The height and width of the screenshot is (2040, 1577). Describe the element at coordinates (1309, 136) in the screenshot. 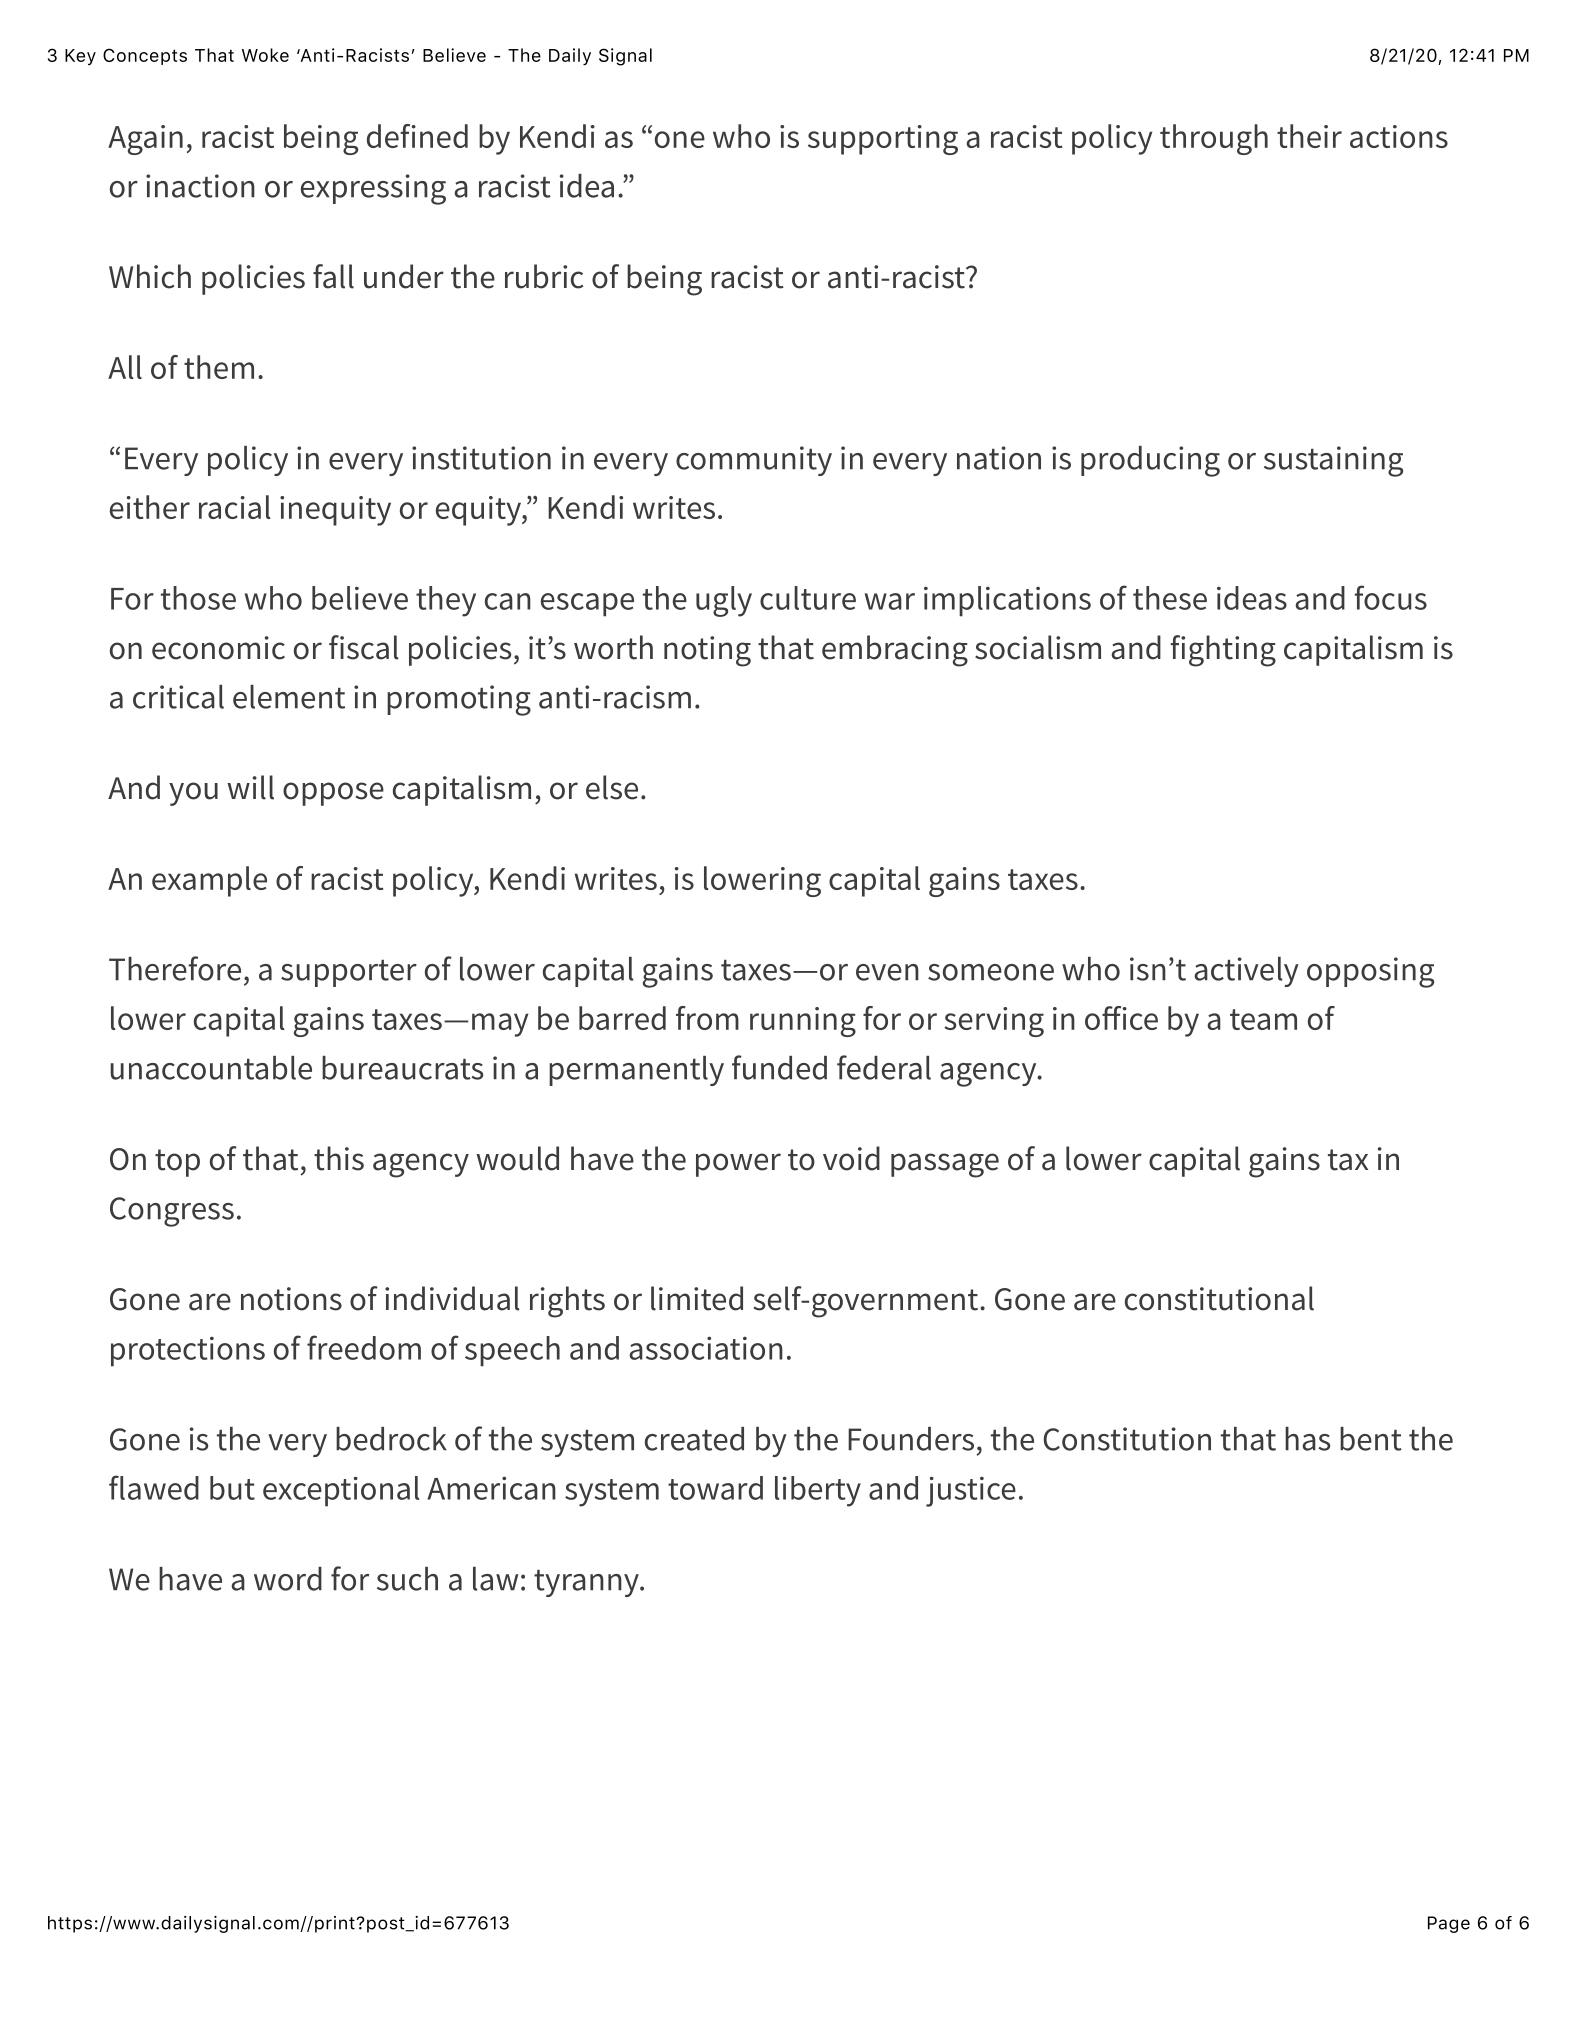

I see `their` at that location.
